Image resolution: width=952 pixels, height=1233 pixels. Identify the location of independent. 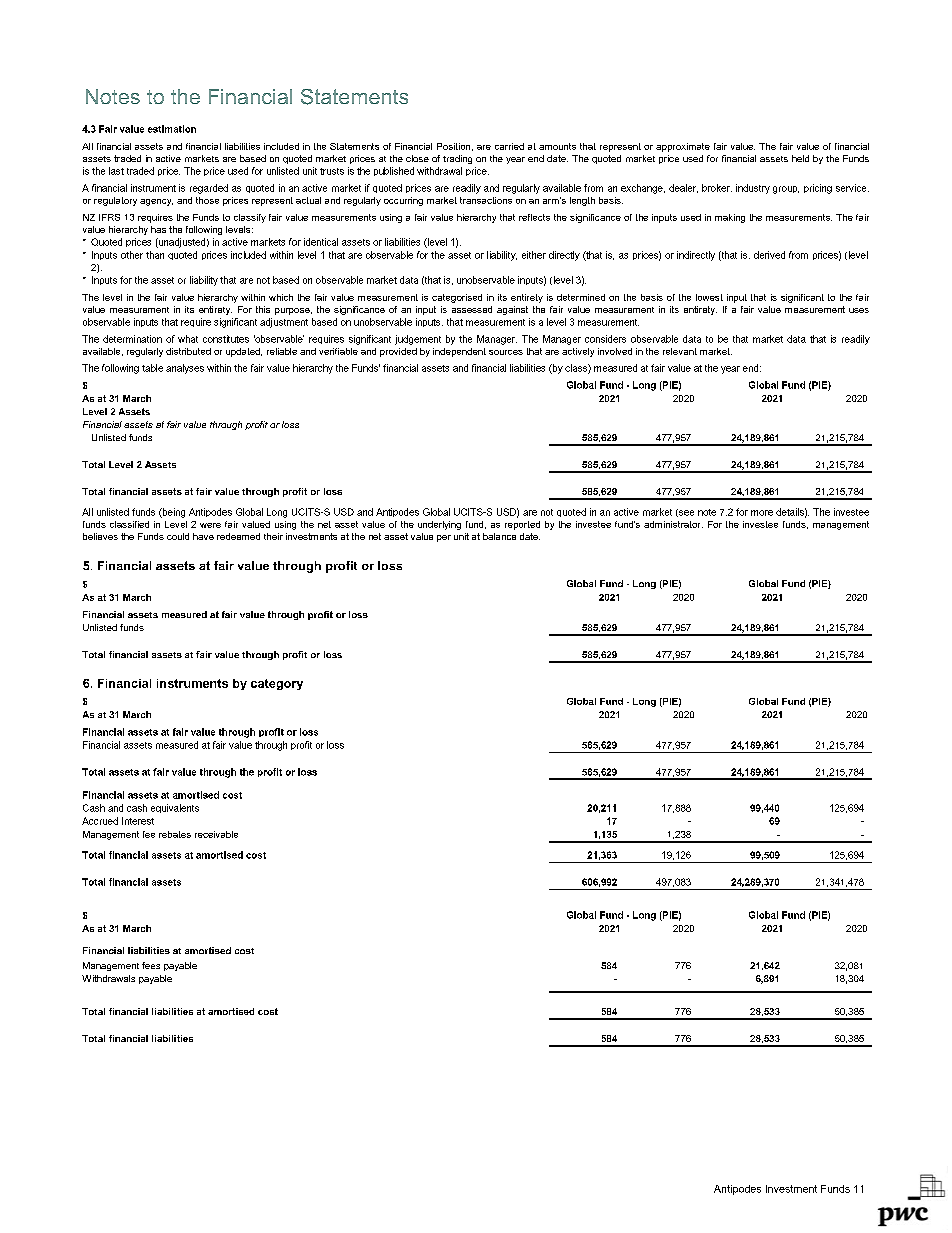
(459, 352).
